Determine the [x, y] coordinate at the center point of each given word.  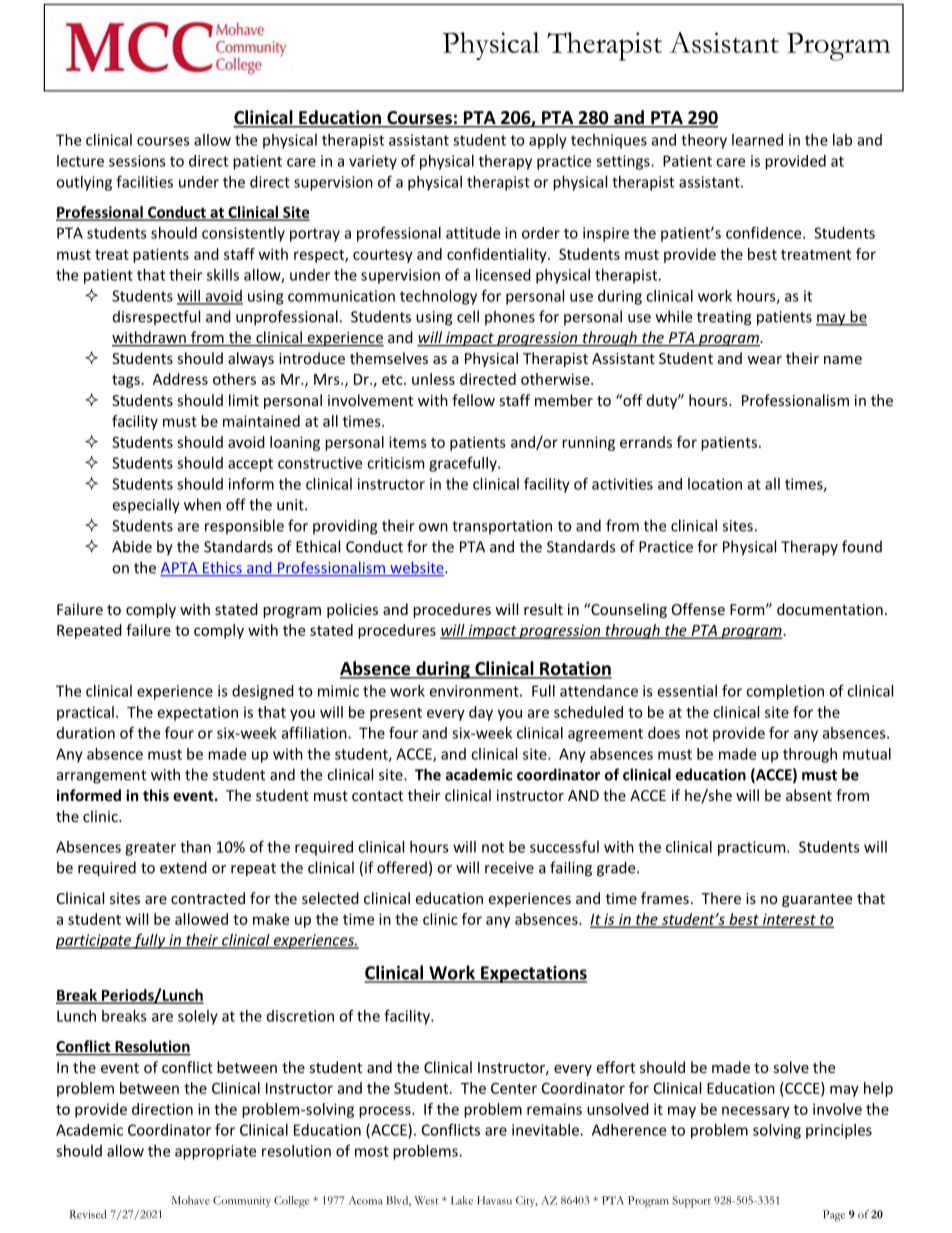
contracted [208, 898]
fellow [473, 400]
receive [509, 868]
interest [789, 920]
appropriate [215, 1152]
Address [180, 379]
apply [548, 141]
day [481, 713]
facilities [144, 182]
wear [764, 360]
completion [785, 692]
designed [263, 692]
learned [757, 140]
